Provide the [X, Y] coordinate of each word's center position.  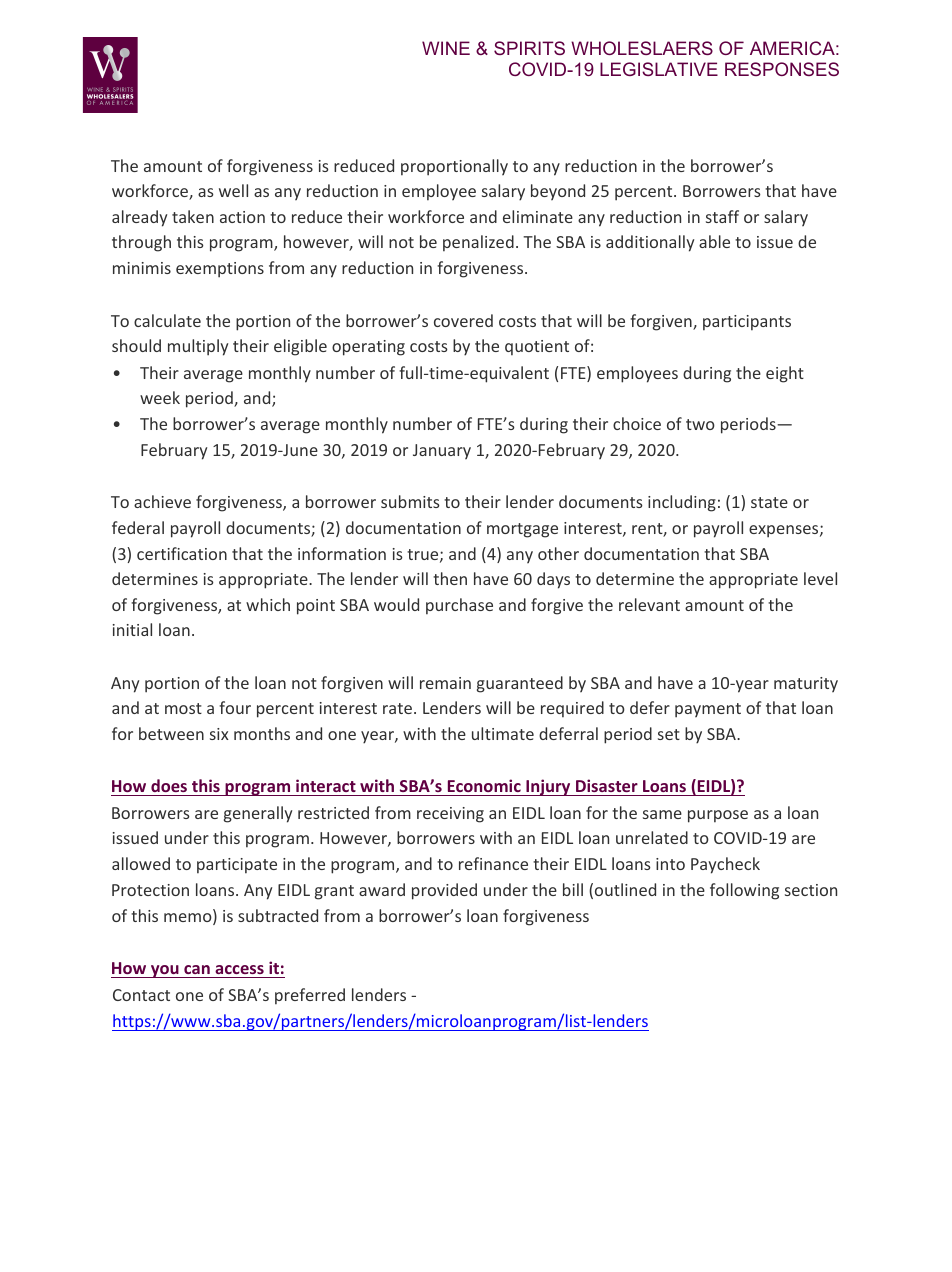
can [197, 971]
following [744, 891]
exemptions [220, 270]
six [219, 734]
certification [182, 553]
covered [463, 320]
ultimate [503, 733]
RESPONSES [782, 69]
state [769, 502]
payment [708, 710]
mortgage [522, 530]
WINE [446, 48]
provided [444, 891]
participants [747, 323]
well [233, 190]
